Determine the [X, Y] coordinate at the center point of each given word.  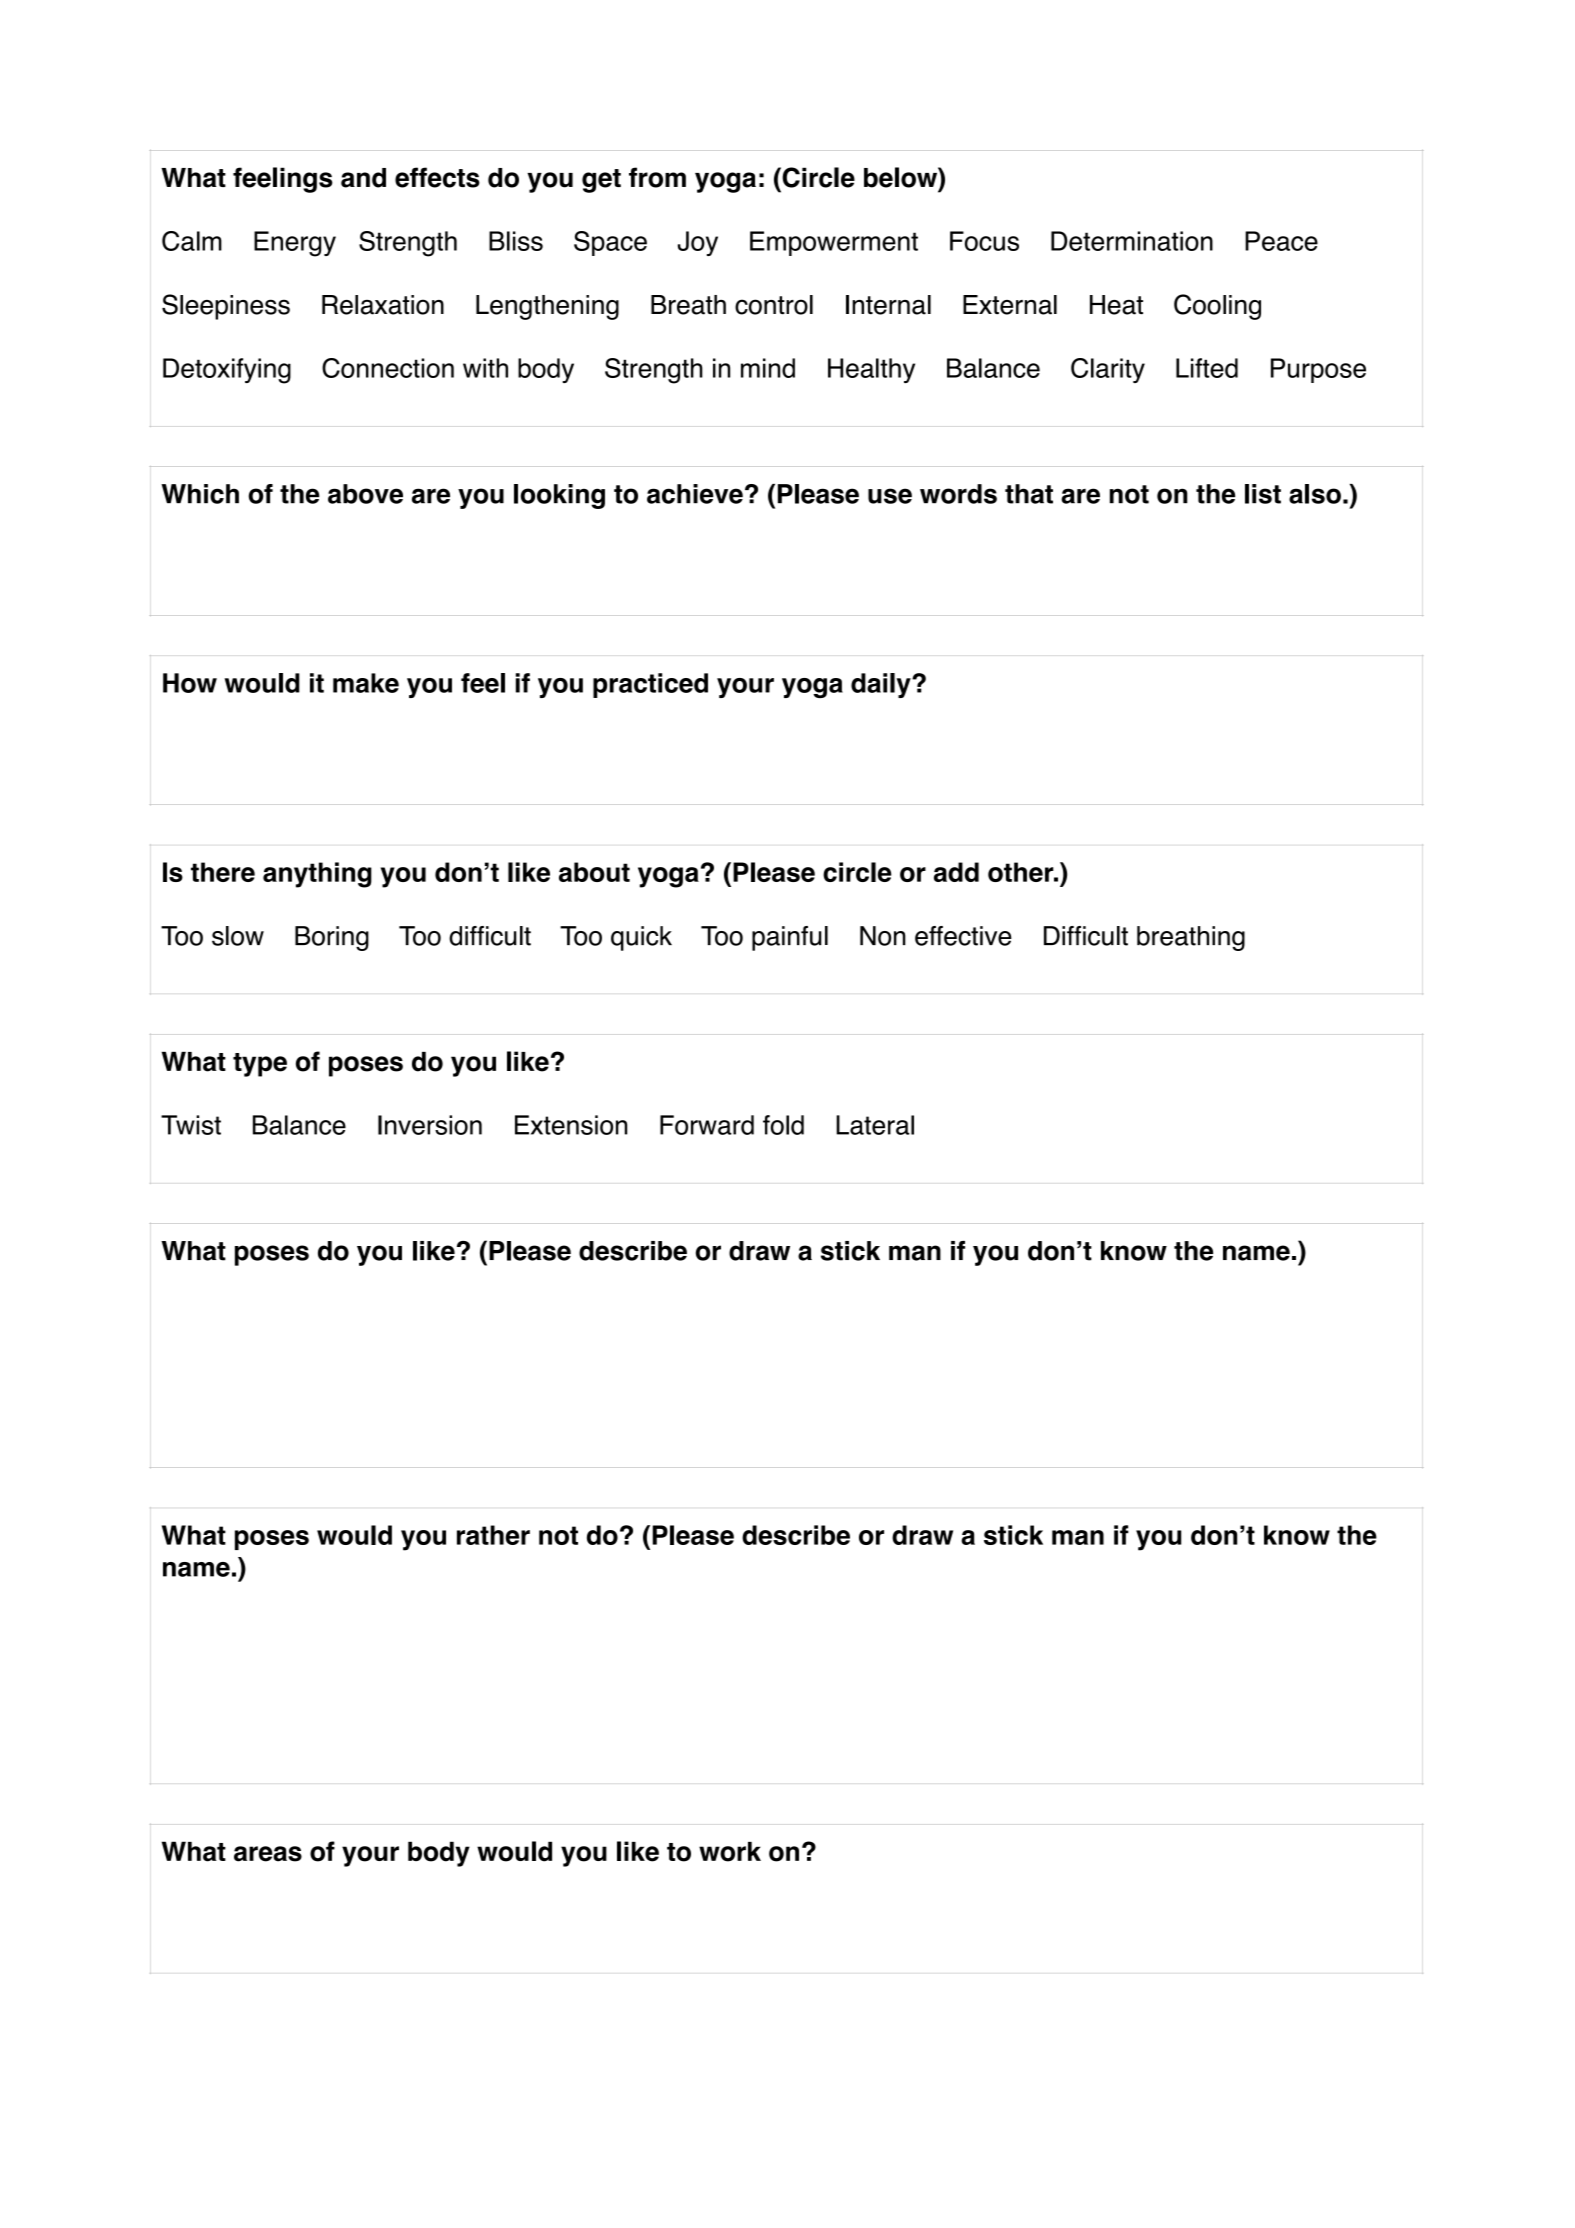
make [366, 683]
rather [493, 1535]
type [260, 1065]
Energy [295, 244]
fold [783, 1125]
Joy [698, 243]
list [1263, 494]
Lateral [875, 1125]
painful [790, 938]
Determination [1132, 241]
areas [268, 1854]
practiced [650, 685]
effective [963, 936]
